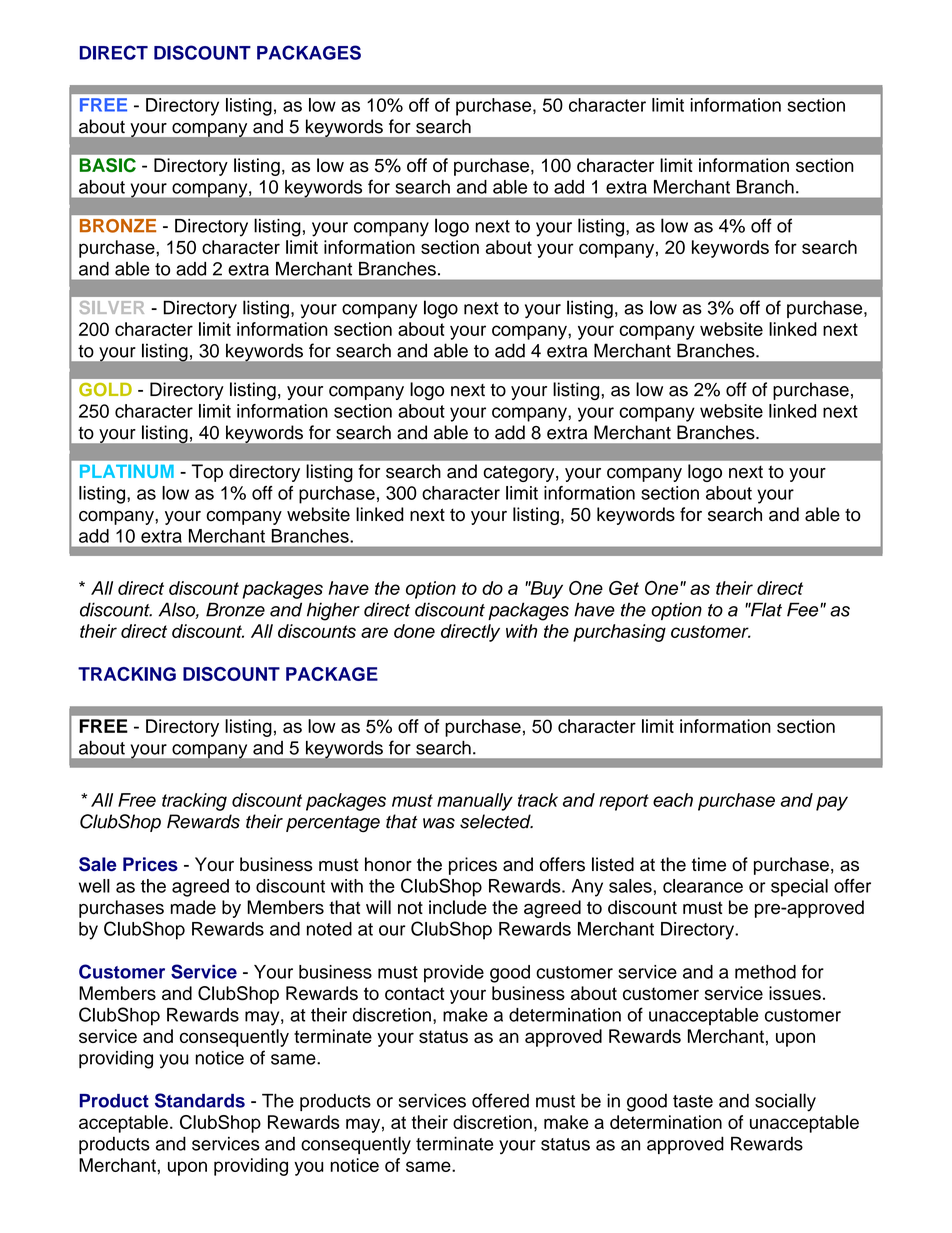 The image size is (952, 1233). Describe the element at coordinates (414, 631) in the image. I see `done` at that location.
